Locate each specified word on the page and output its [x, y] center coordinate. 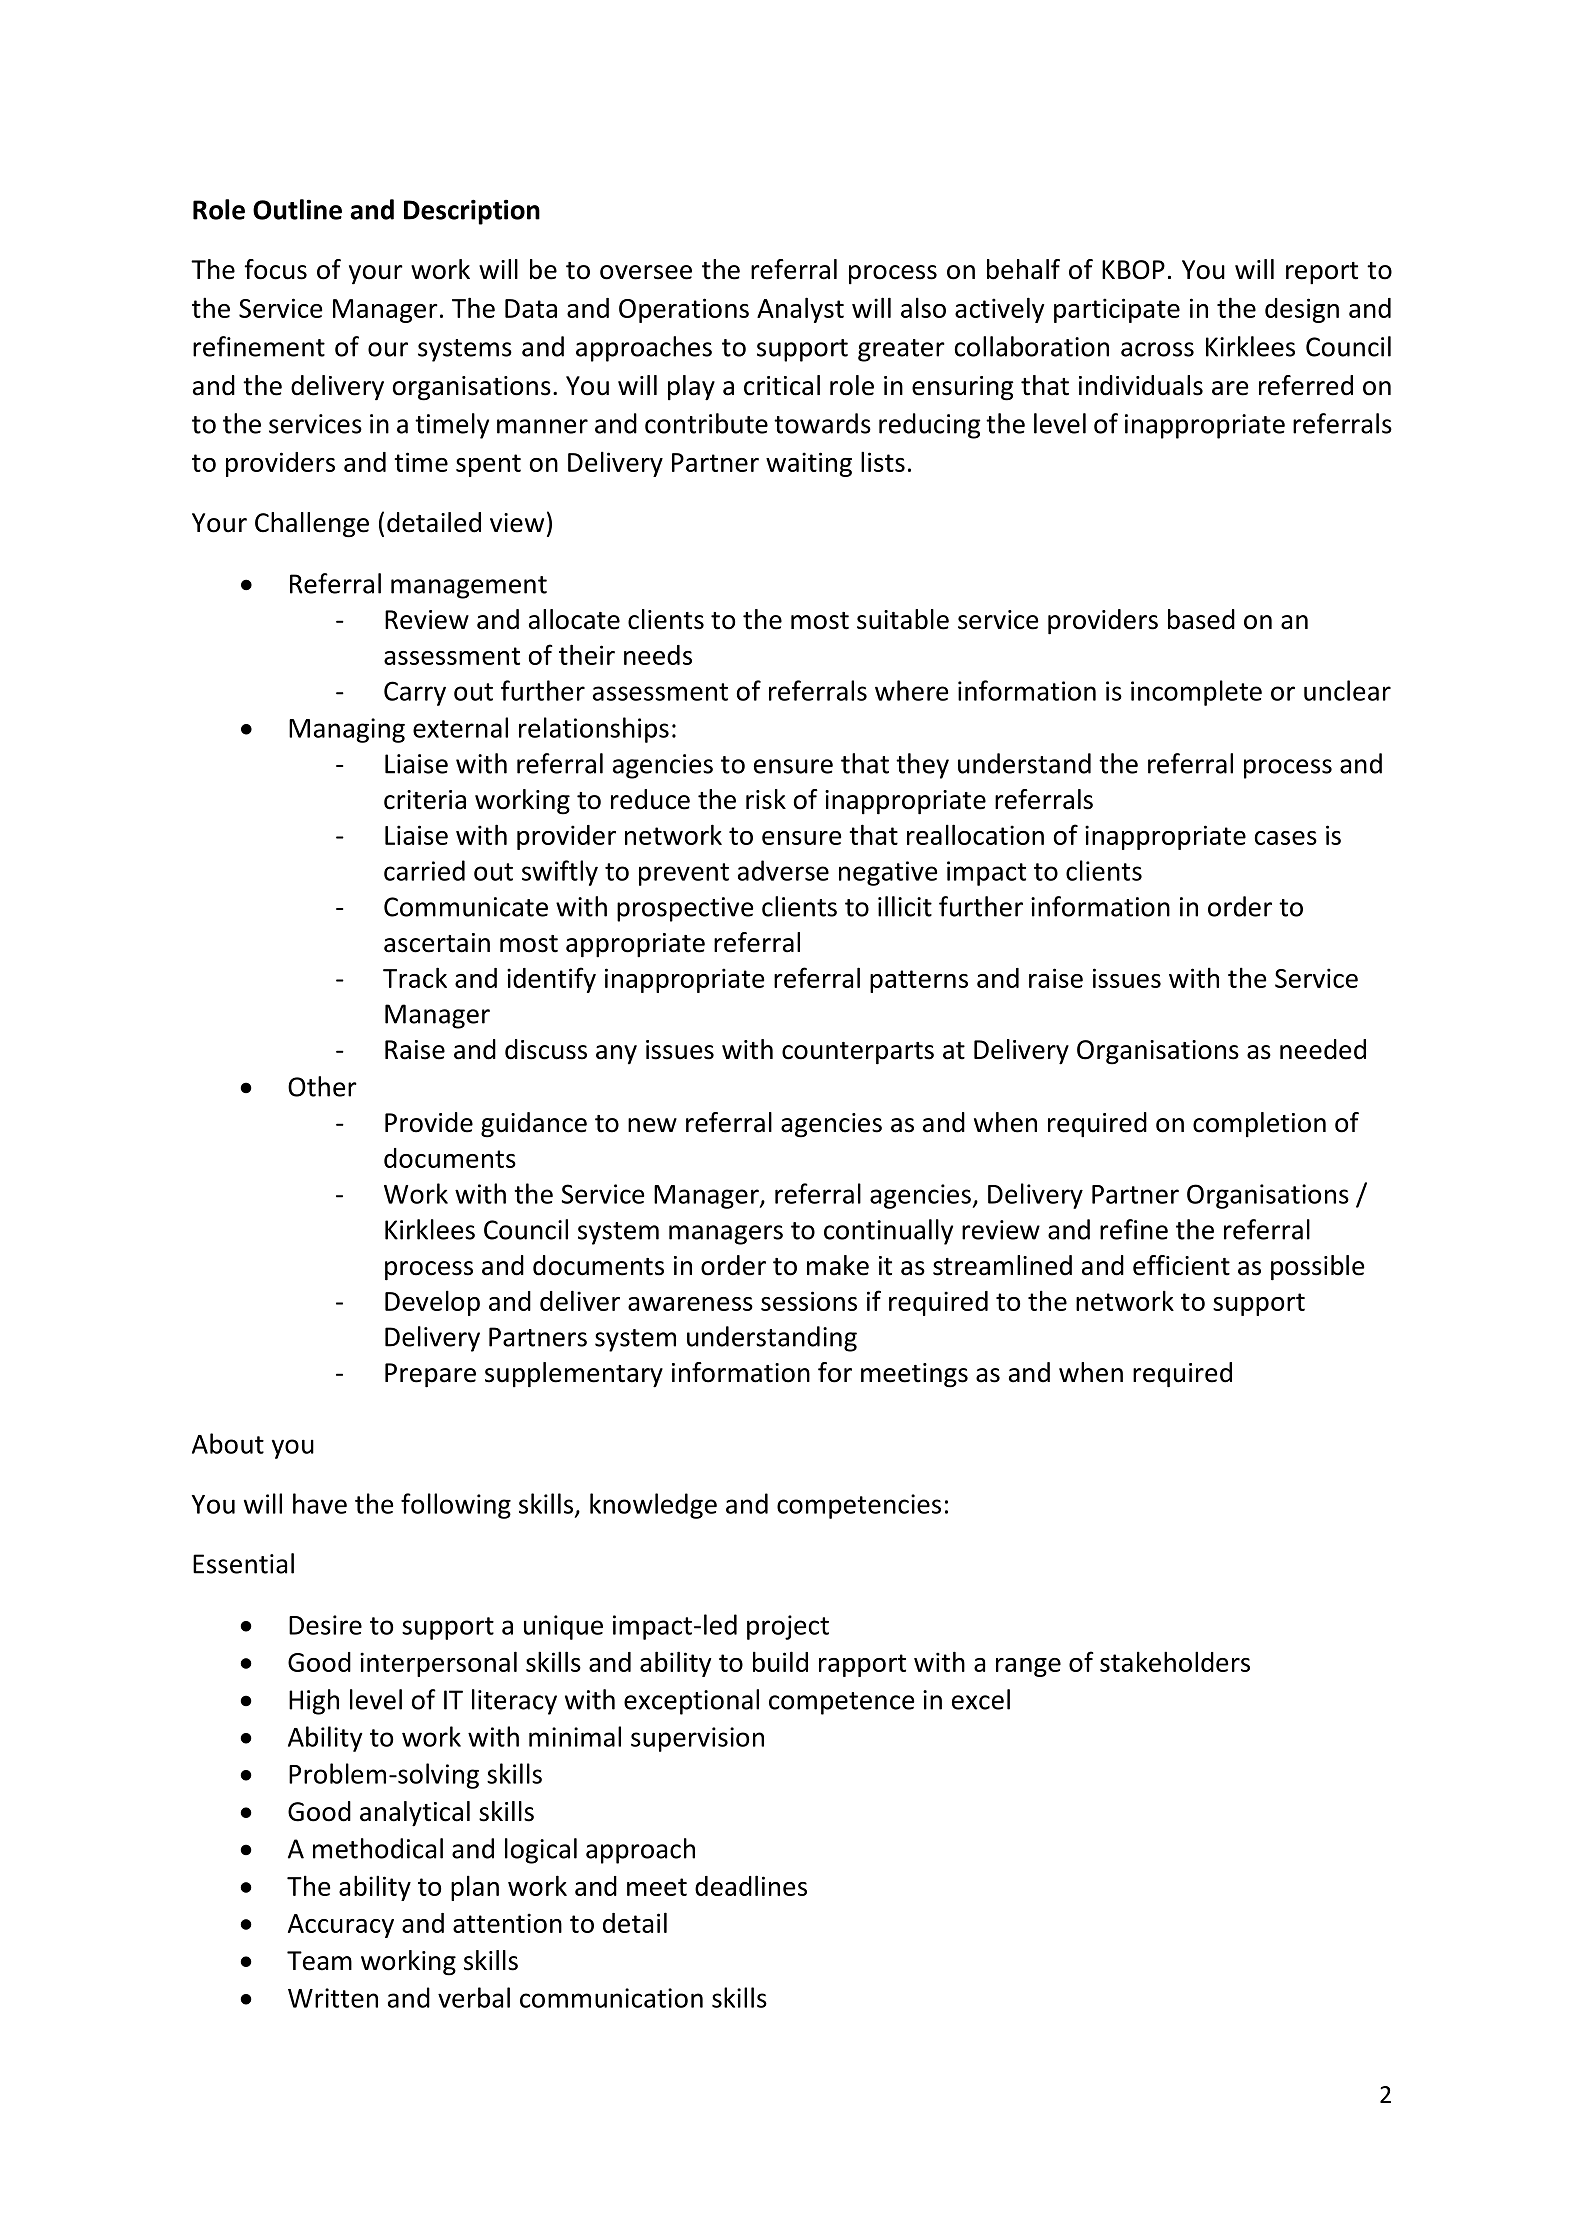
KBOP [1133, 270]
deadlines [751, 1885]
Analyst [800, 310]
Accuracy [341, 1926]
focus [275, 269]
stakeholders [1175, 1661]
